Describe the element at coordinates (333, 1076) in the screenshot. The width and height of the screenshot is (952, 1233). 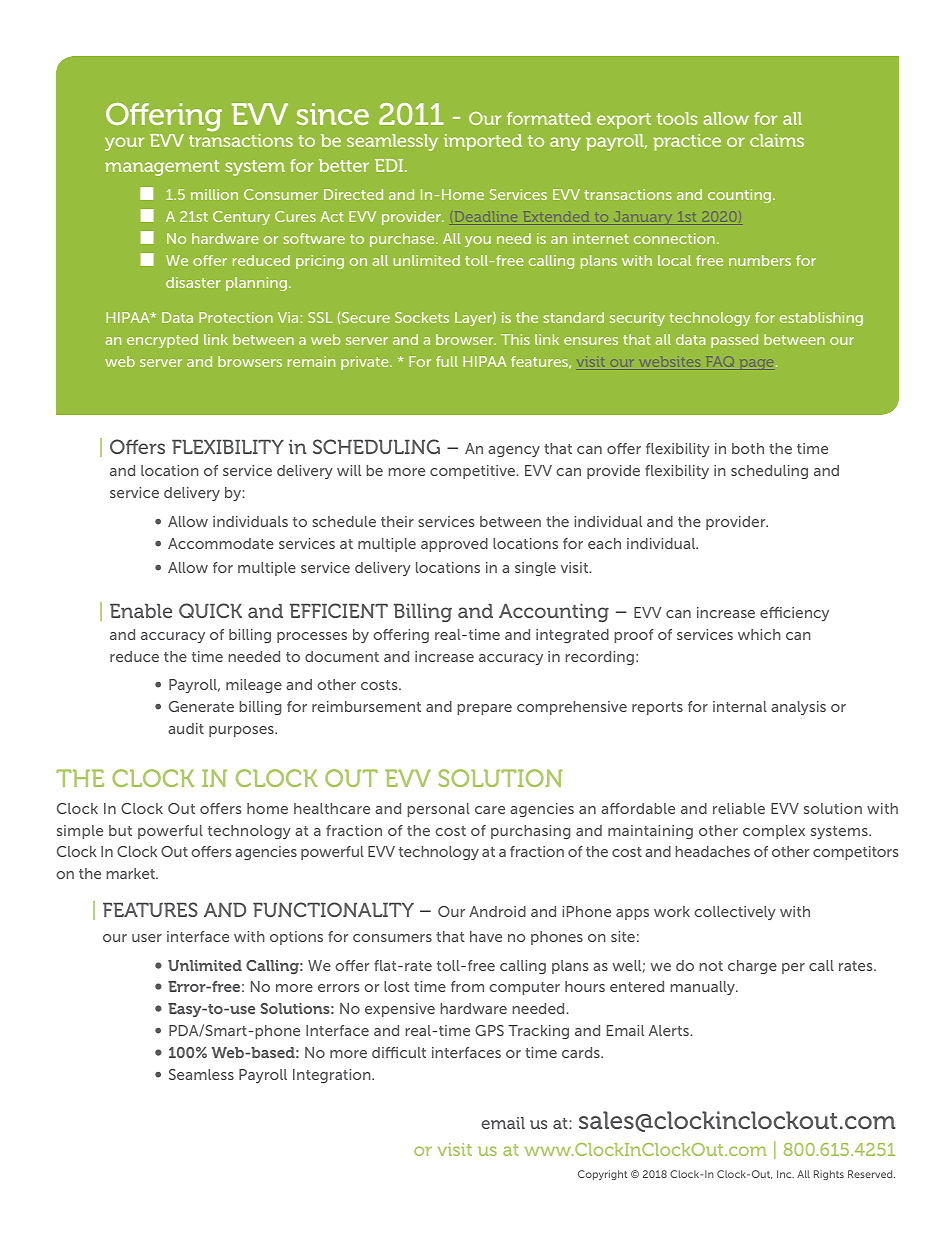
I see `Integration` at that location.
